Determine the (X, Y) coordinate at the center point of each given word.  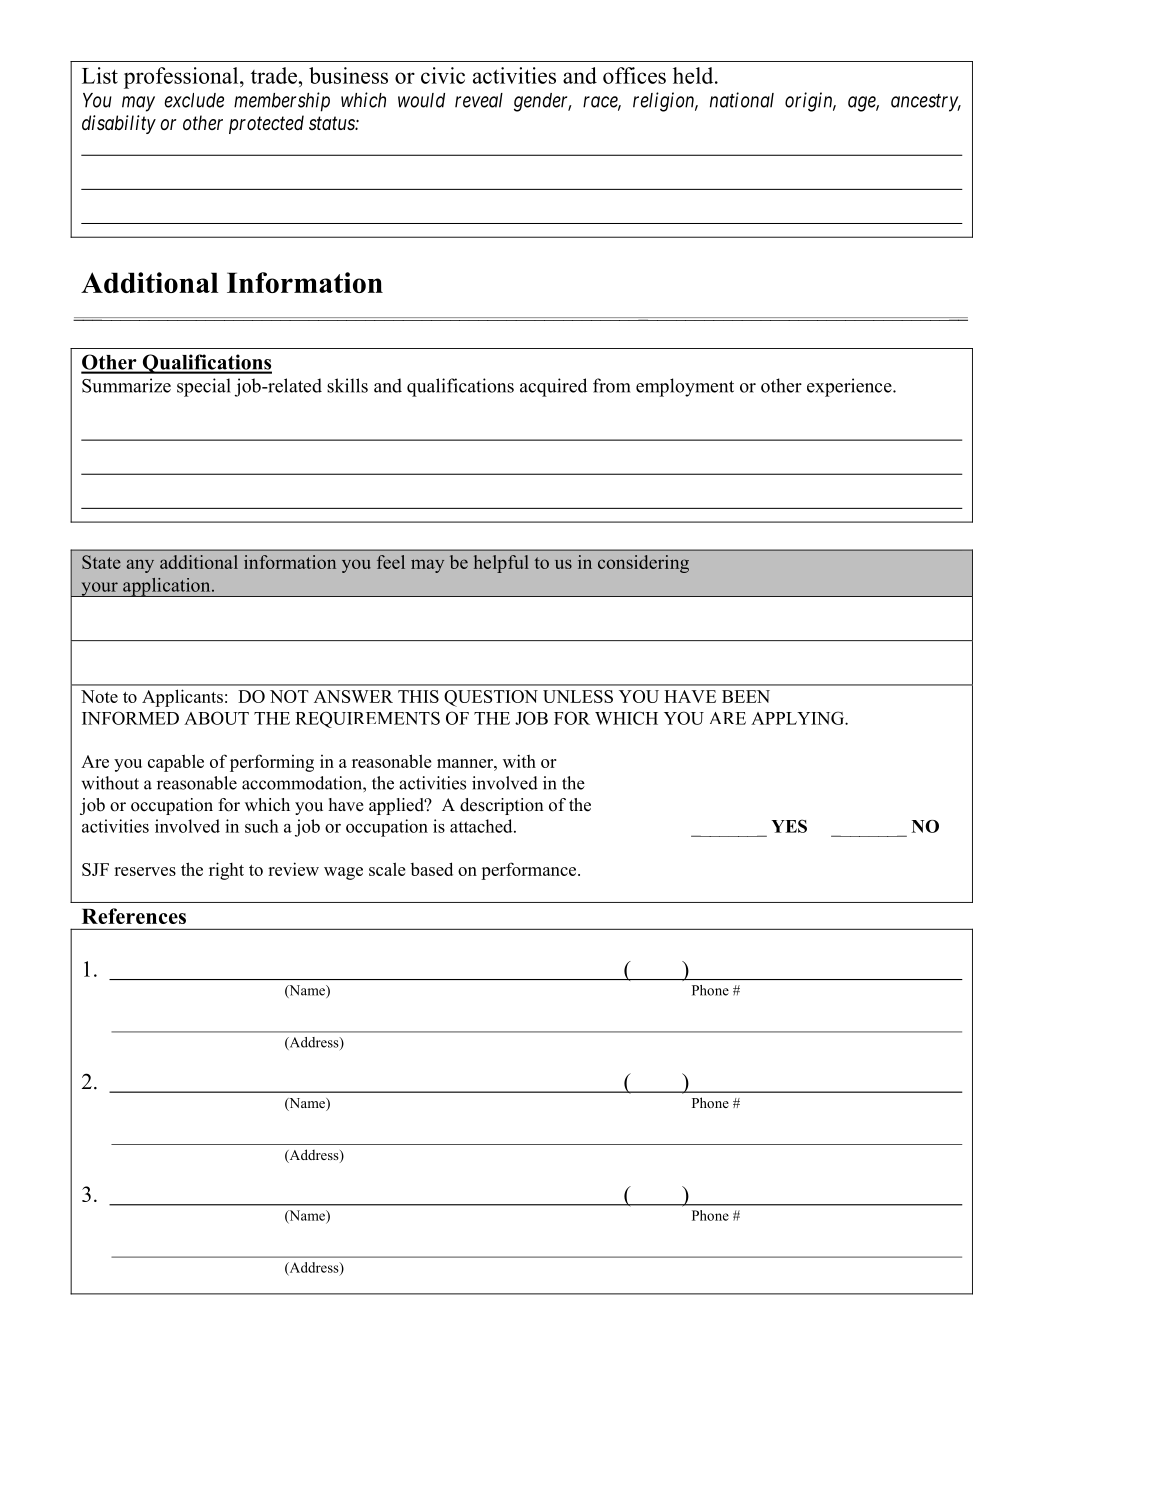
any (140, 566)
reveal (479, 100)
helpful (501, 564)
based (431, 869)
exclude (194, 100)
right (226, 871)
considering (643, 564)
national (742, 100)
